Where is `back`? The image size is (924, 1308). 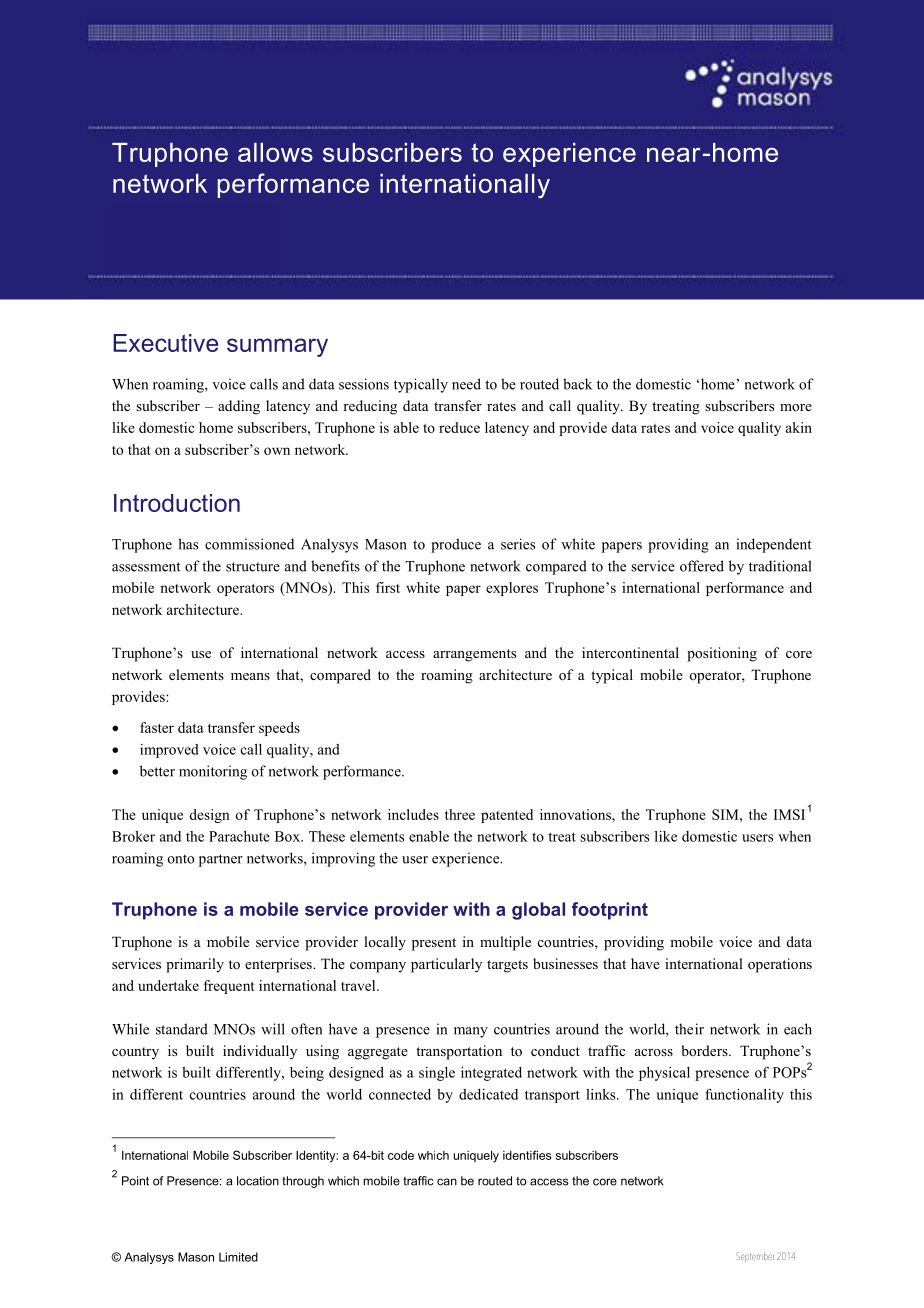 back is located at coordinates (577, 384).
